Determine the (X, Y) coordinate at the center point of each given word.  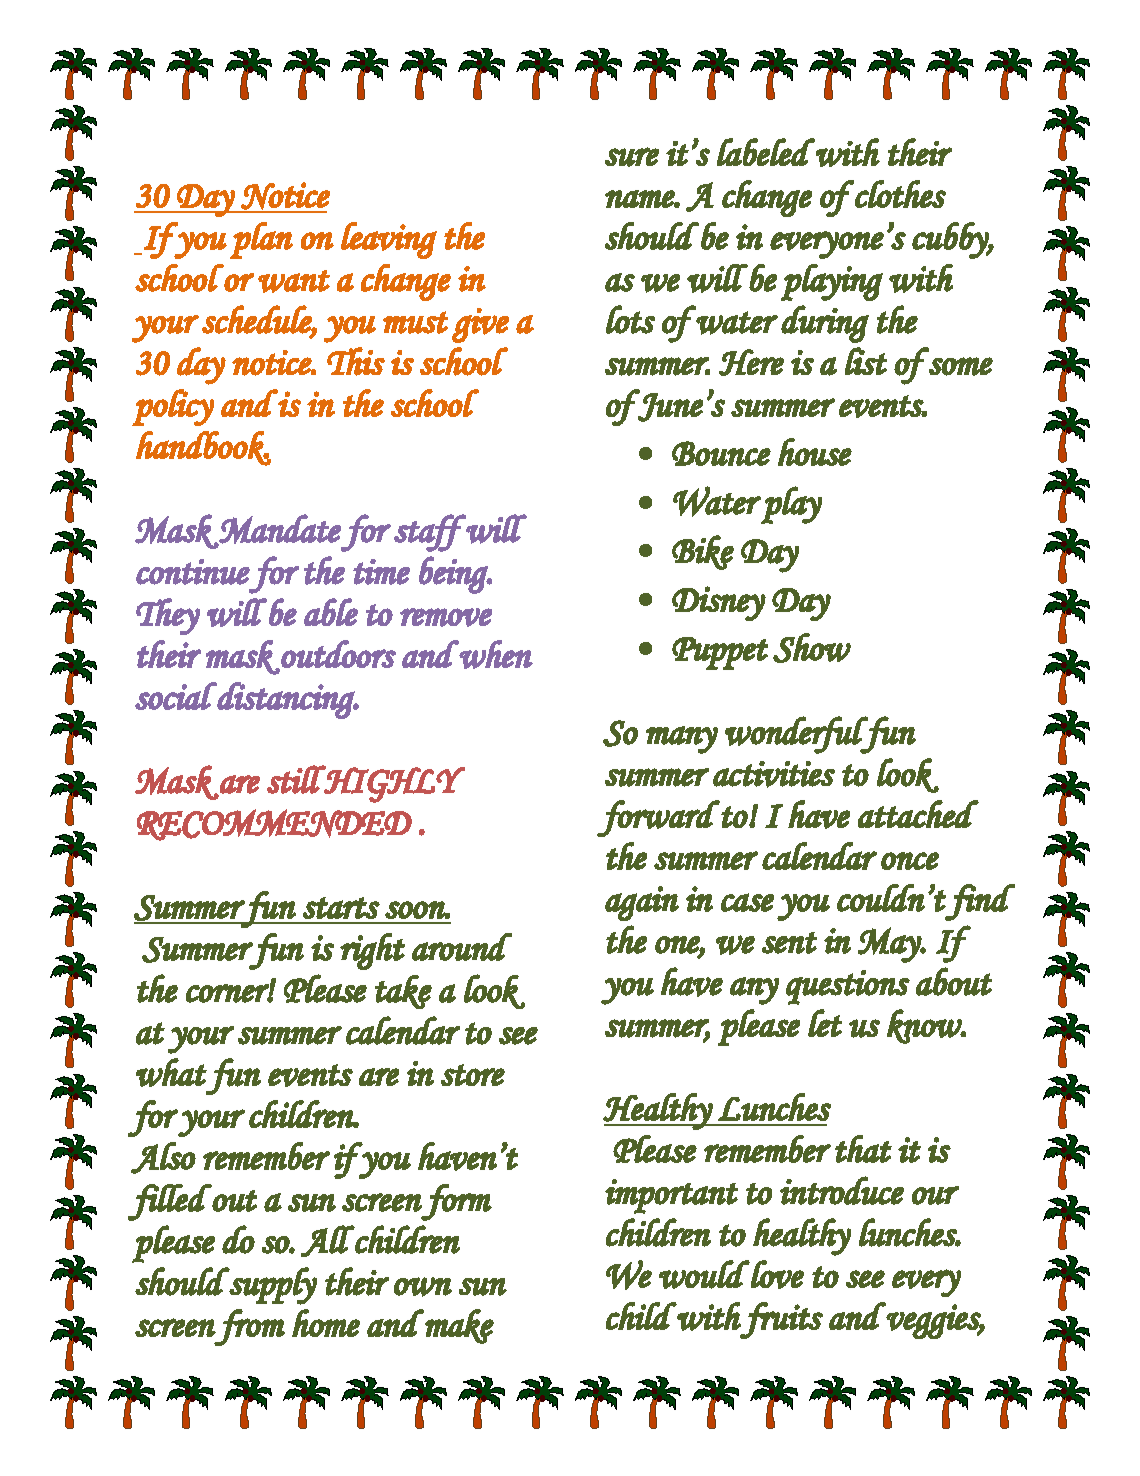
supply (272, 1286)
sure (632, 157)
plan (261, 240)
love (776, 1274)
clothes (900, 194)
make (459, 1326)
